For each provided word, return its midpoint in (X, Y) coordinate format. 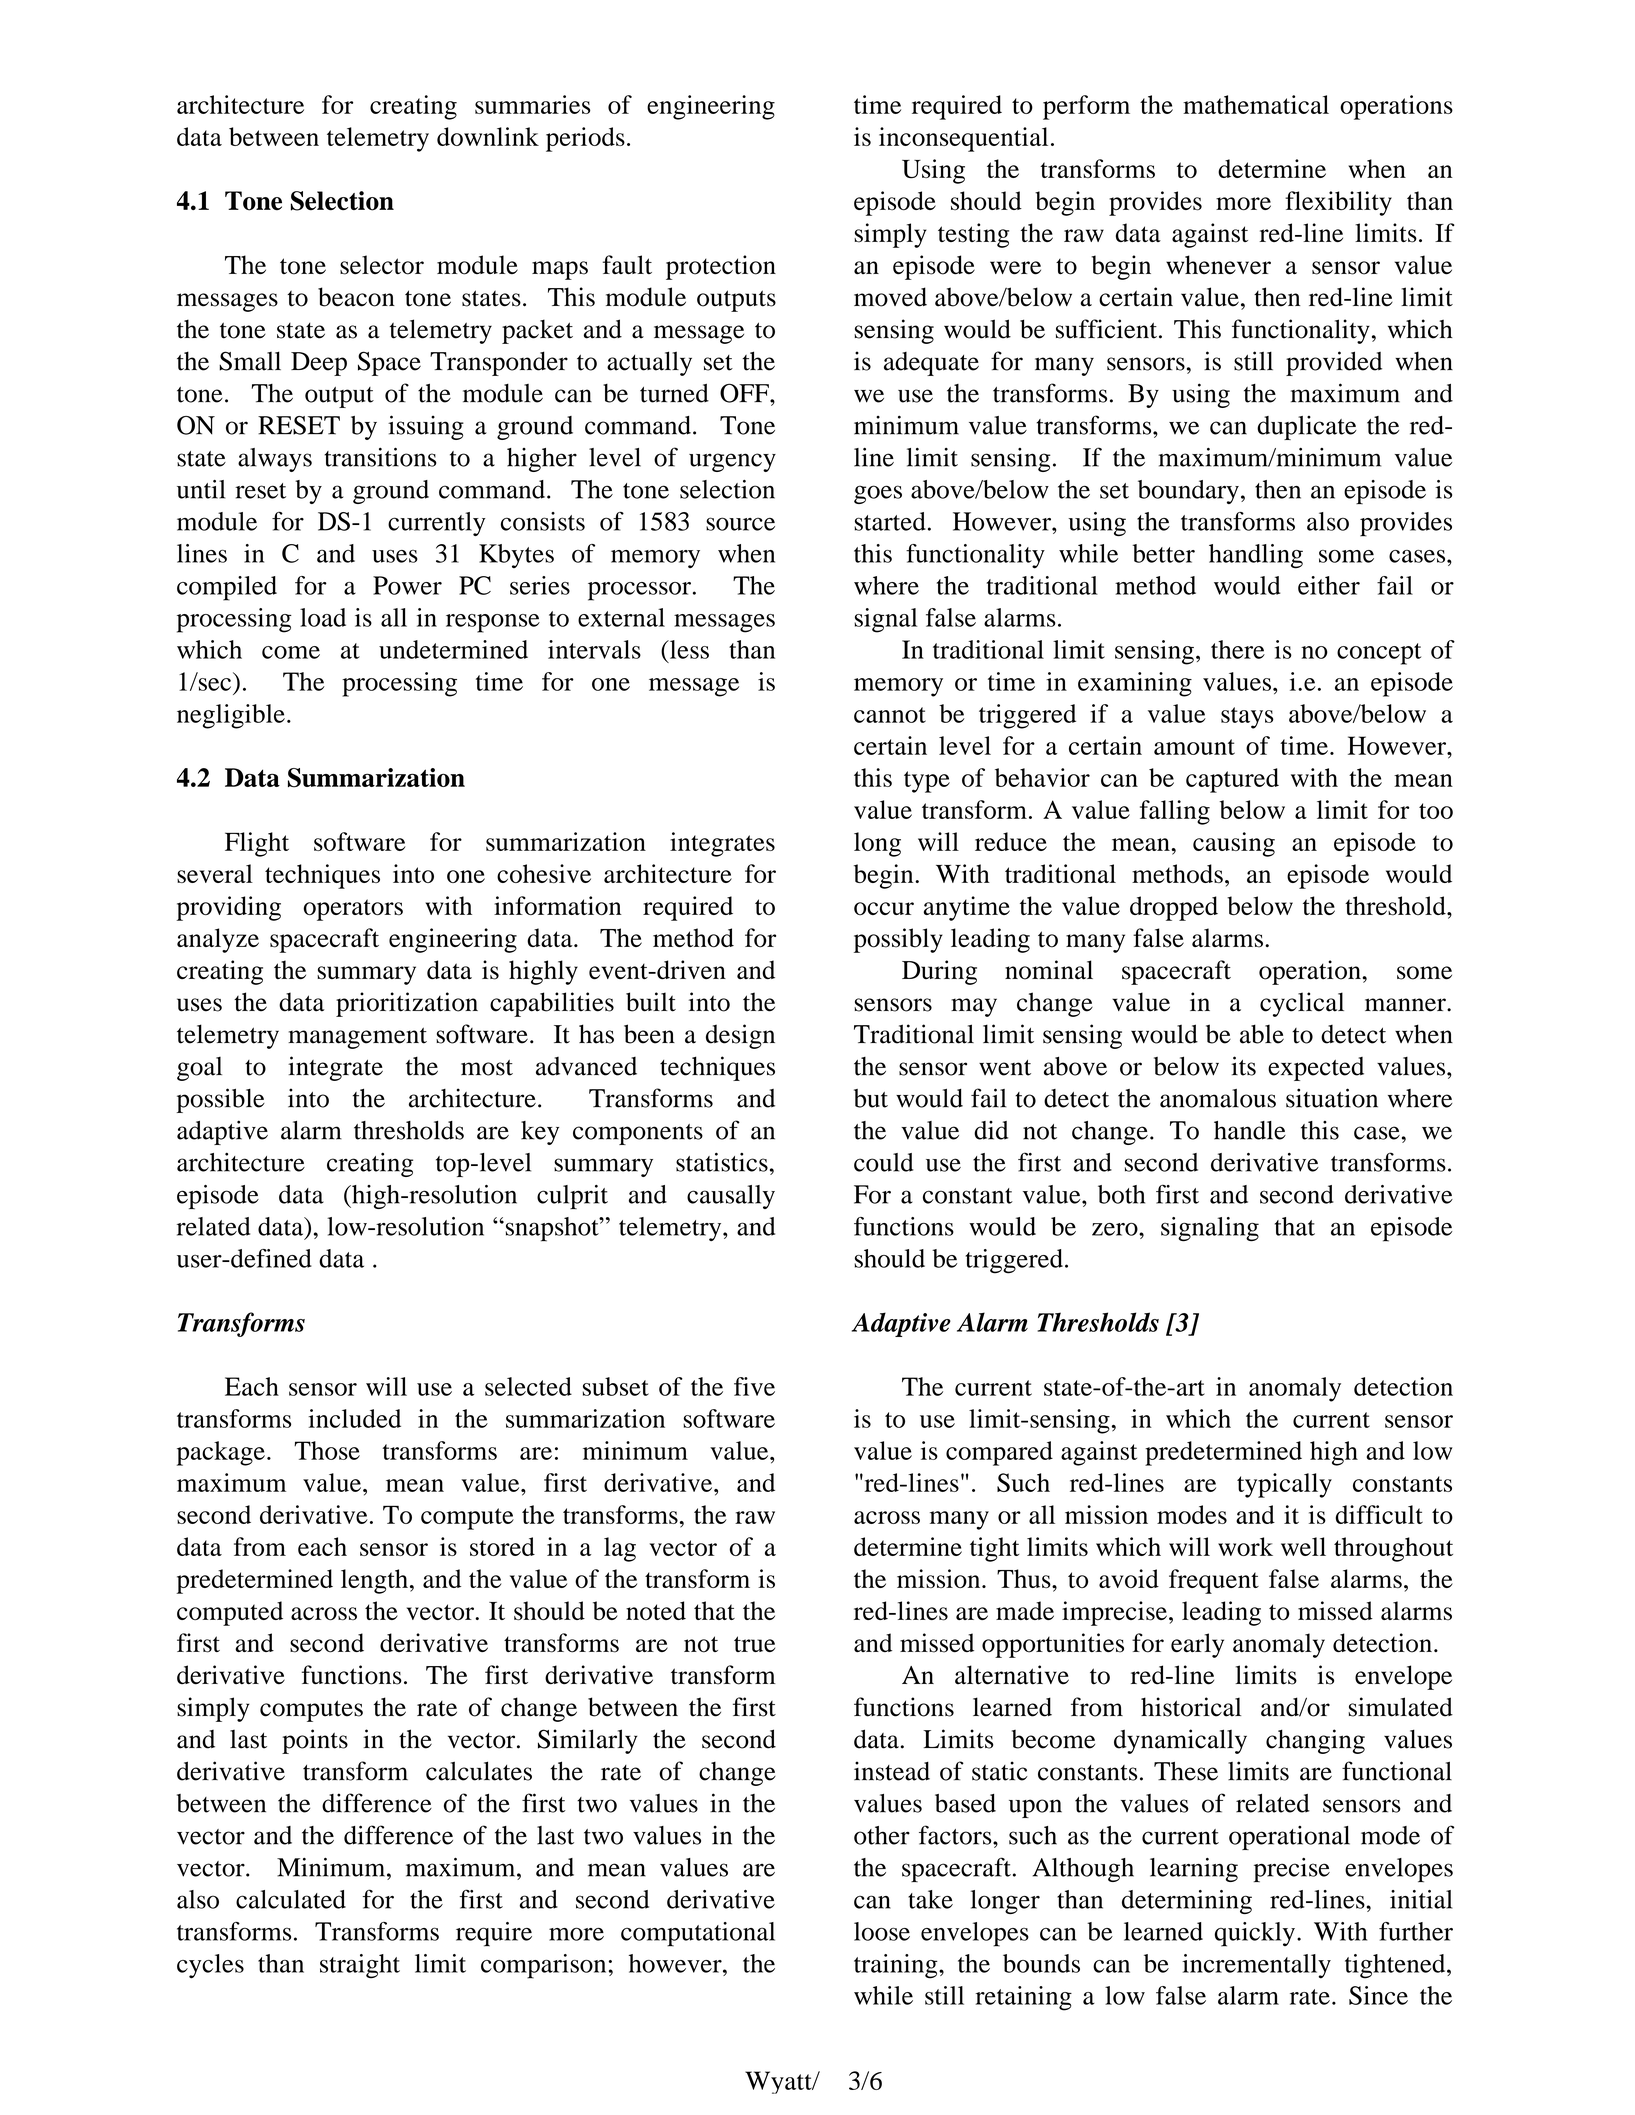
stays (1247, 718)
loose (882, 1931)
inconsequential (963, 139)
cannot (890, 715)
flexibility (1338, 203)
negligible (231, 716)
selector (382, 265)
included (354, 1418)
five (754, 1386)
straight (360, 1966)
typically (1284, 1485)
